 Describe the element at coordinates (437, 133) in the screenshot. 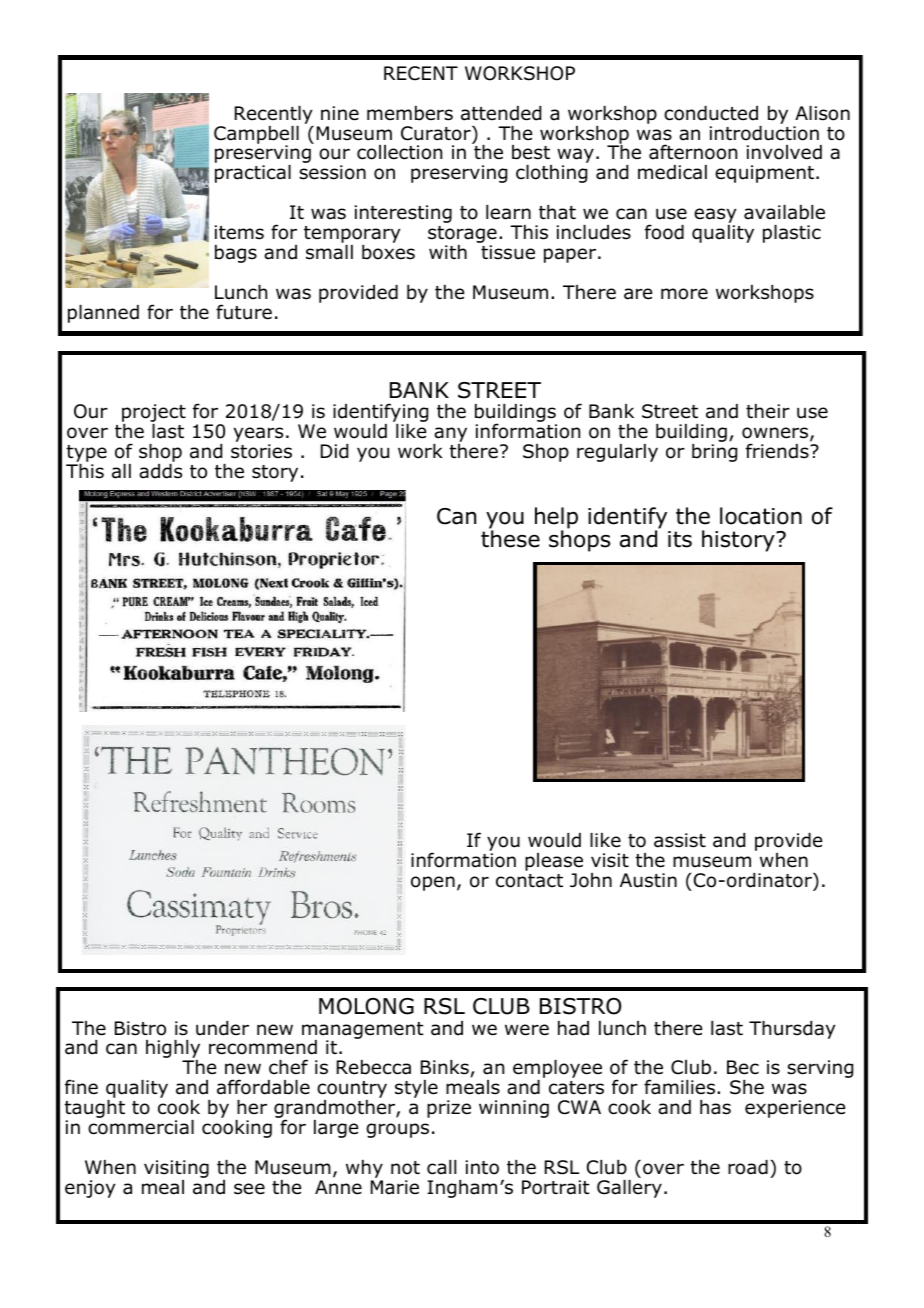

I see `Curator` at that location.
